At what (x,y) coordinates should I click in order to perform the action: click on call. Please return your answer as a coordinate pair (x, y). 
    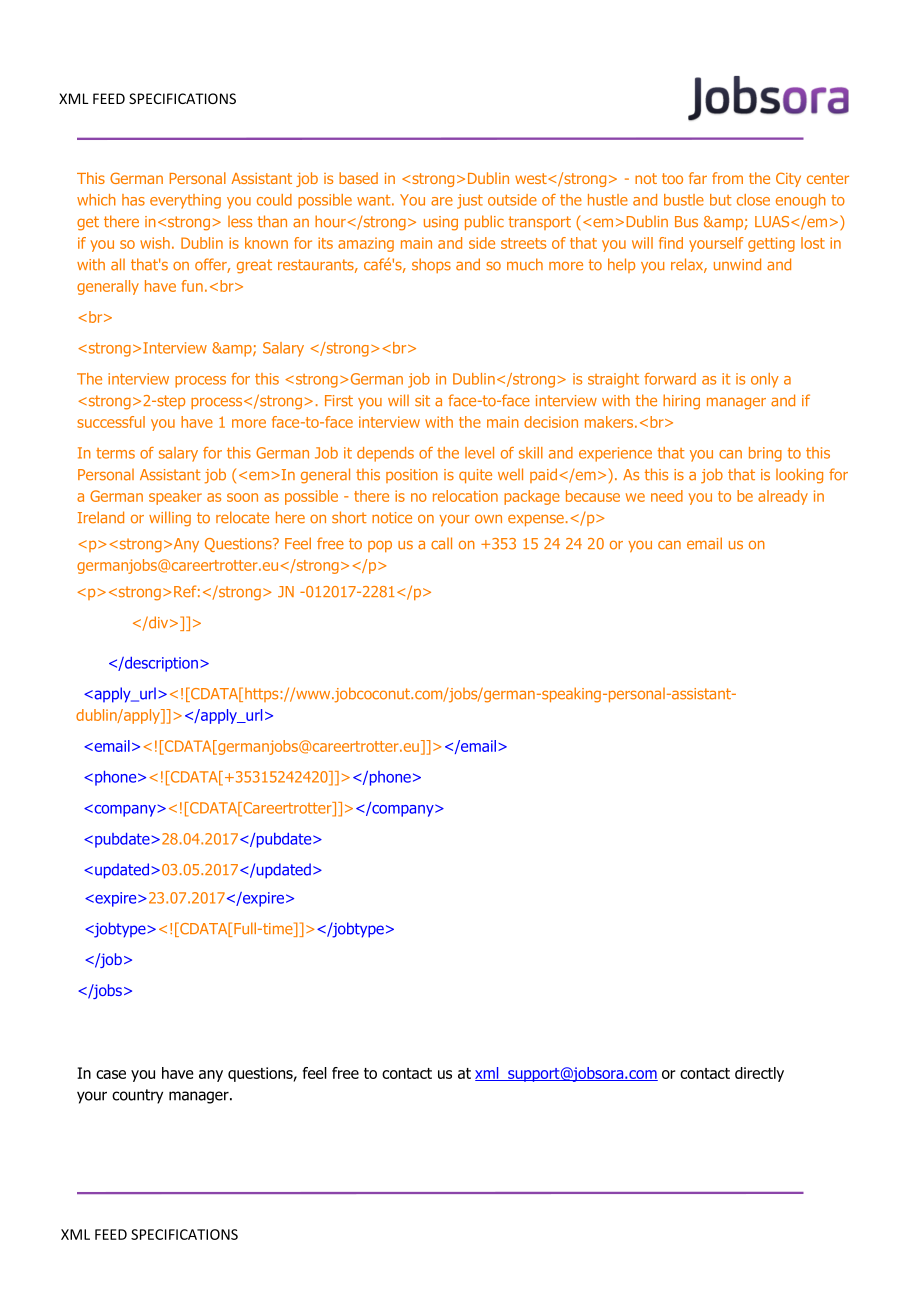
    Looking at the image, I should click on (441, 543).
